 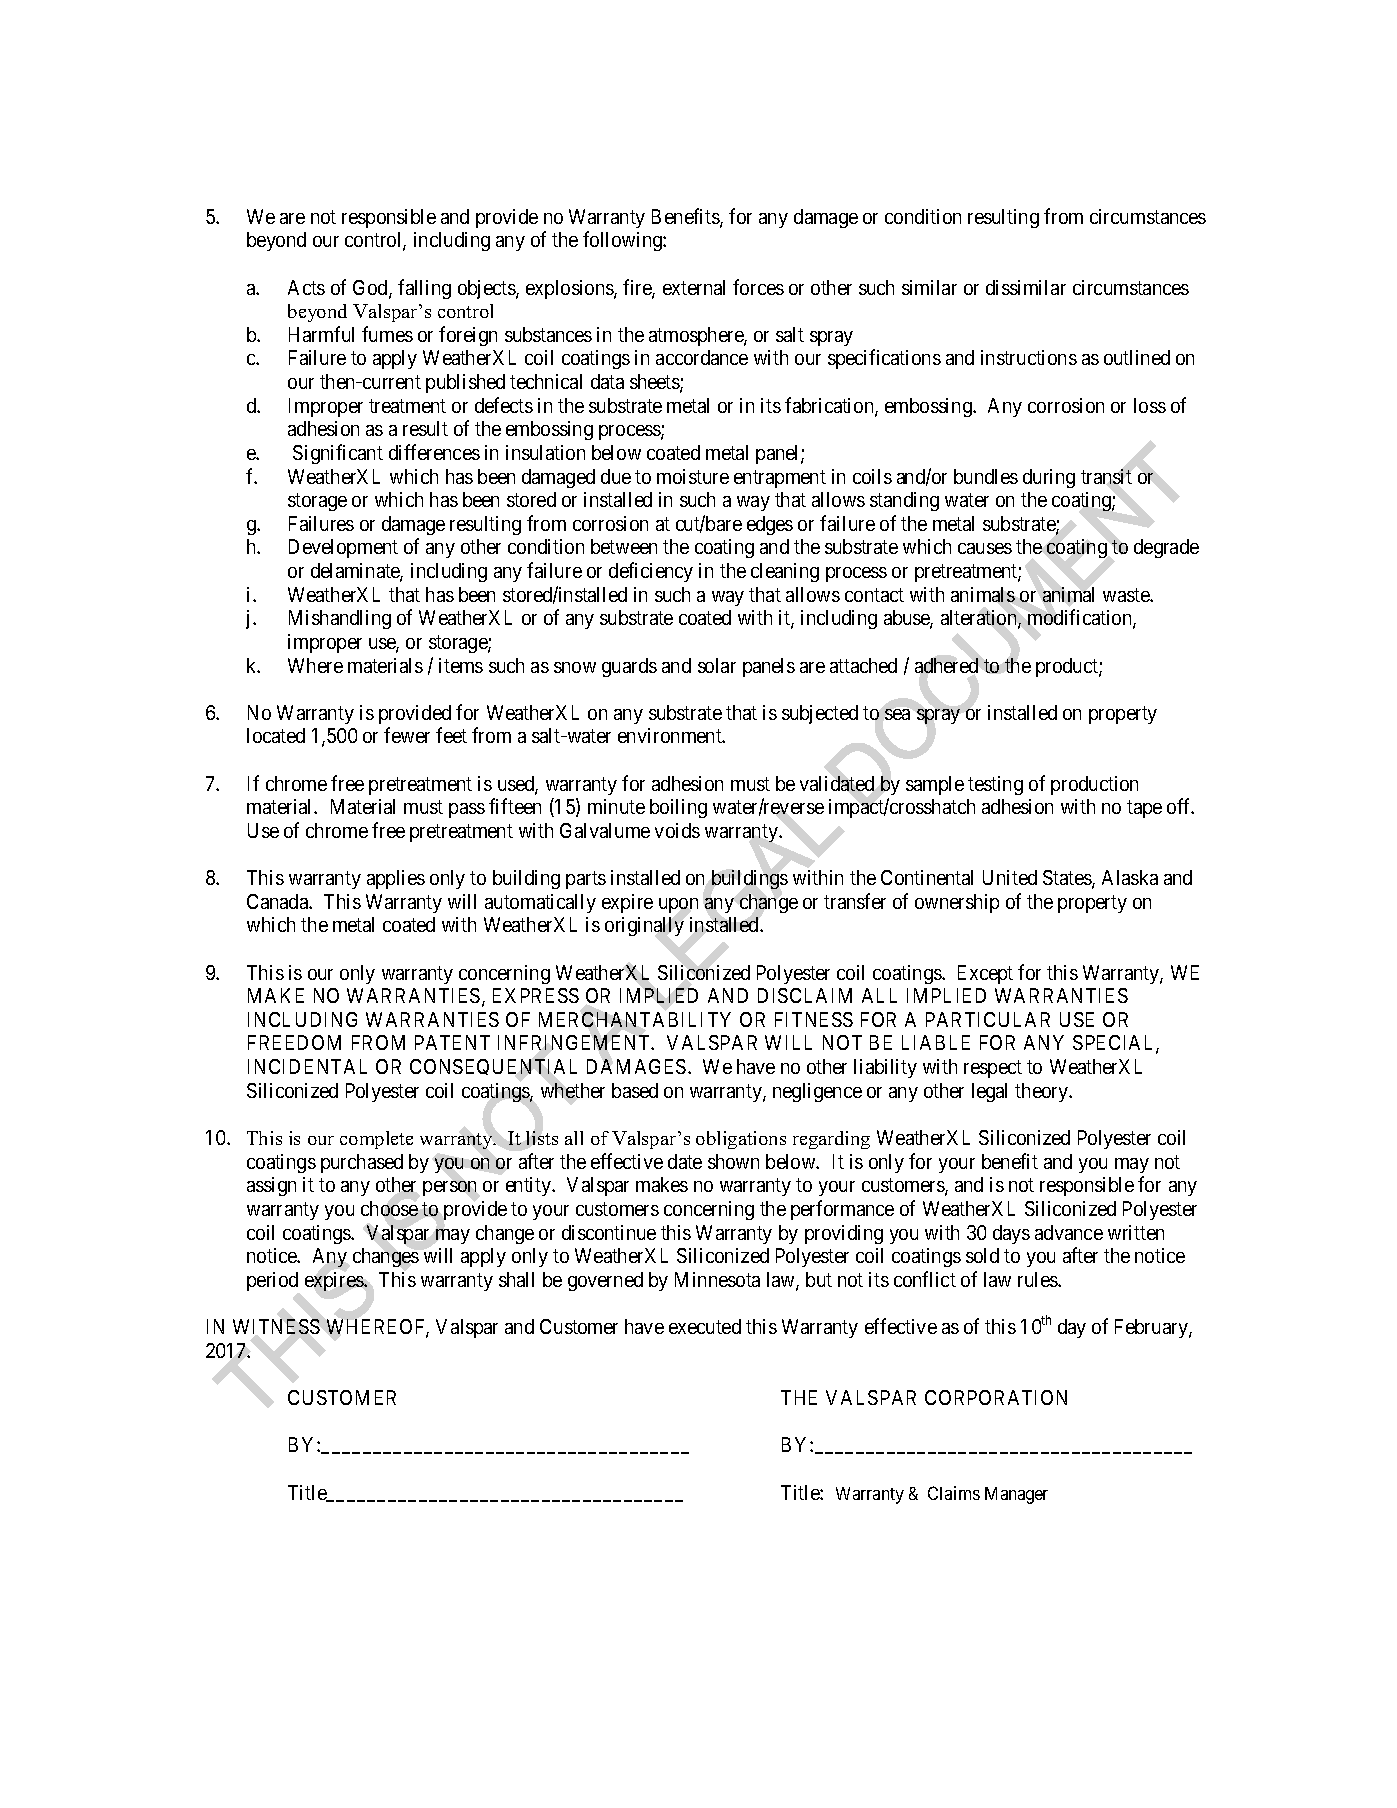 What do you see at coordinates (396, 879) in the page?
I see `applies` at bounding box center [396, 879].
